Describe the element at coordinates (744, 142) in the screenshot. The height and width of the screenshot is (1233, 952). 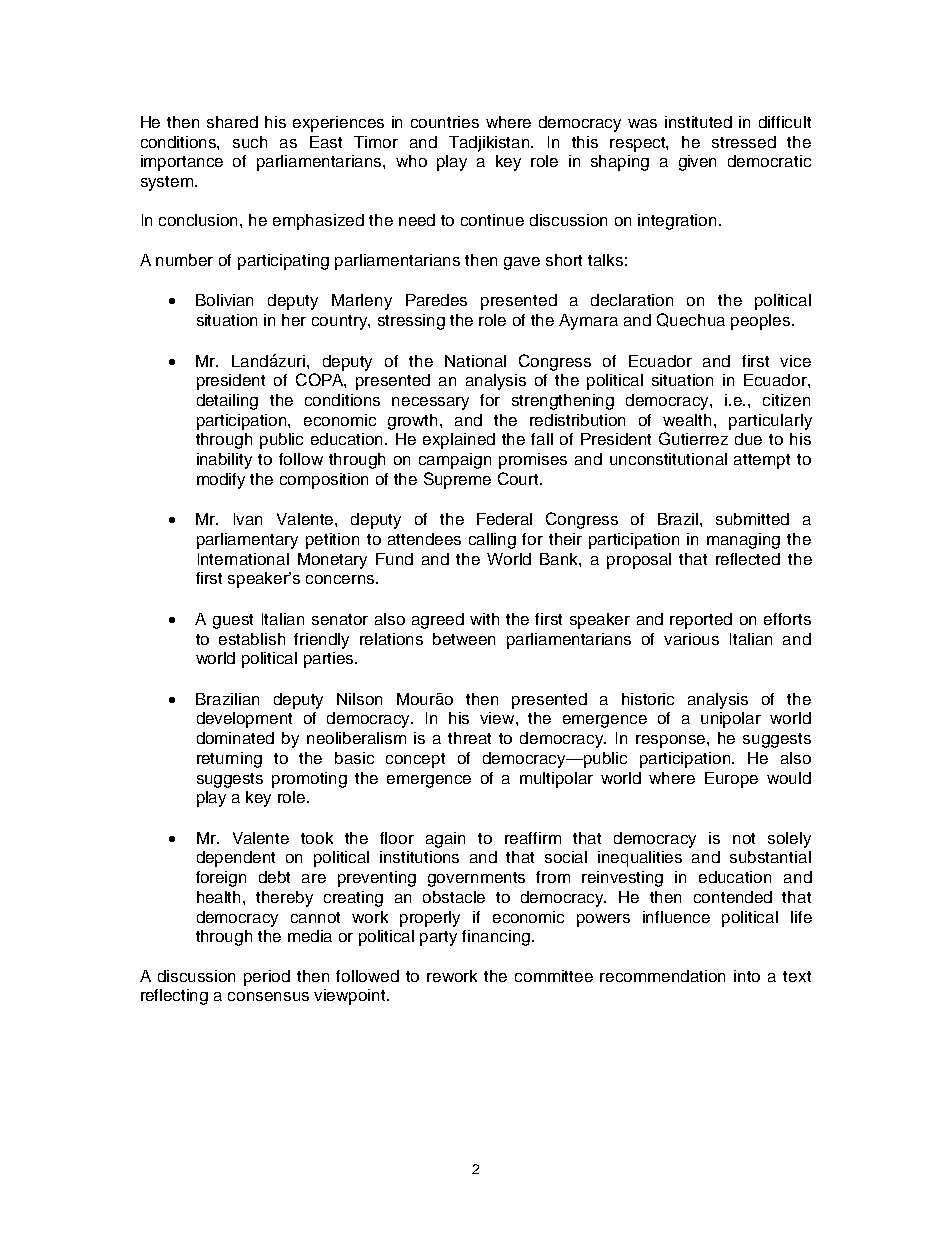
I see `stressed` at that location.
